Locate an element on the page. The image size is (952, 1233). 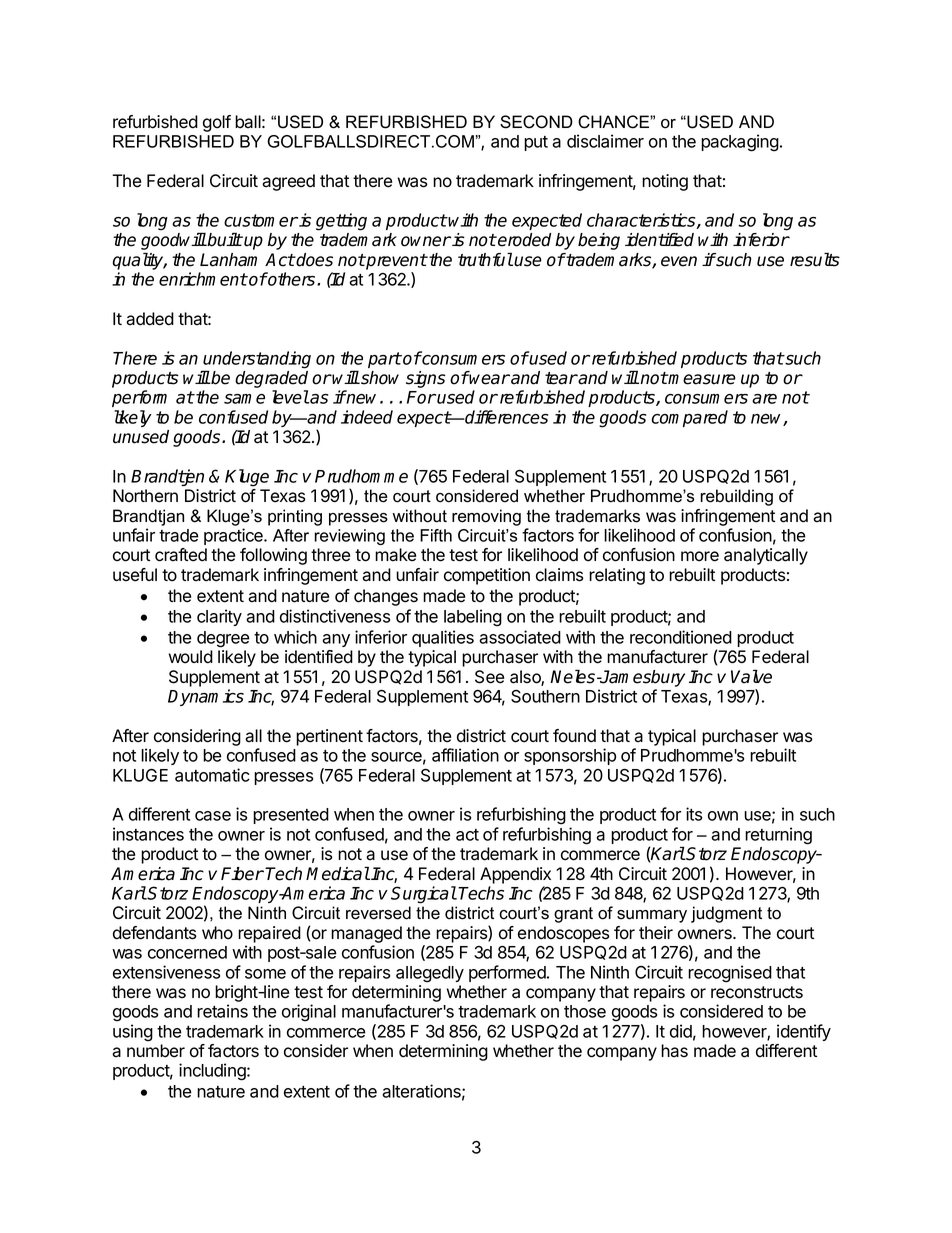
affiliation is located at coordinates (465, 755).
